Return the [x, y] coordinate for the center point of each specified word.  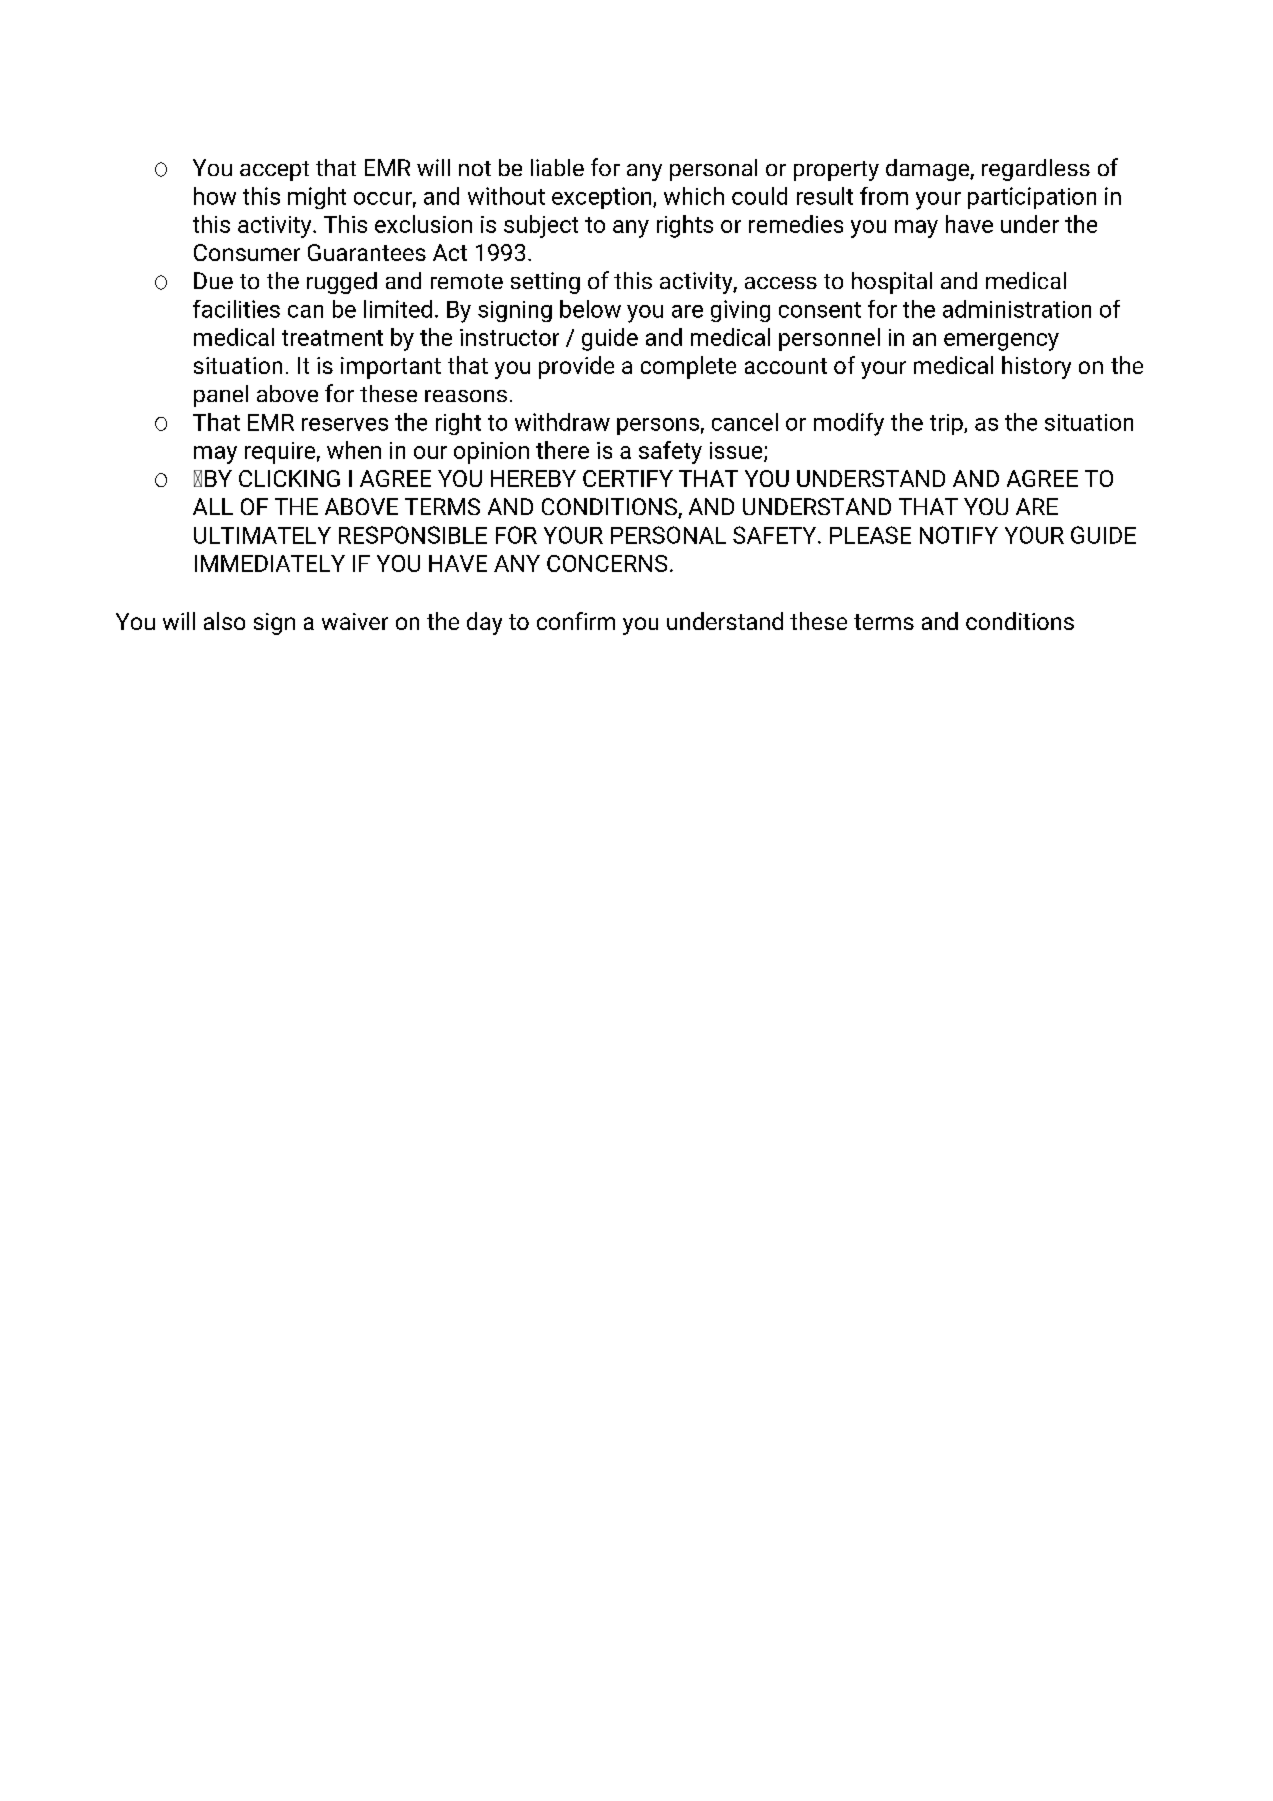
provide [576, 367]
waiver [355, 621]
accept [274, 171]
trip [947, 424]
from [884, 196]
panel [221, 396]
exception [603, 198]
